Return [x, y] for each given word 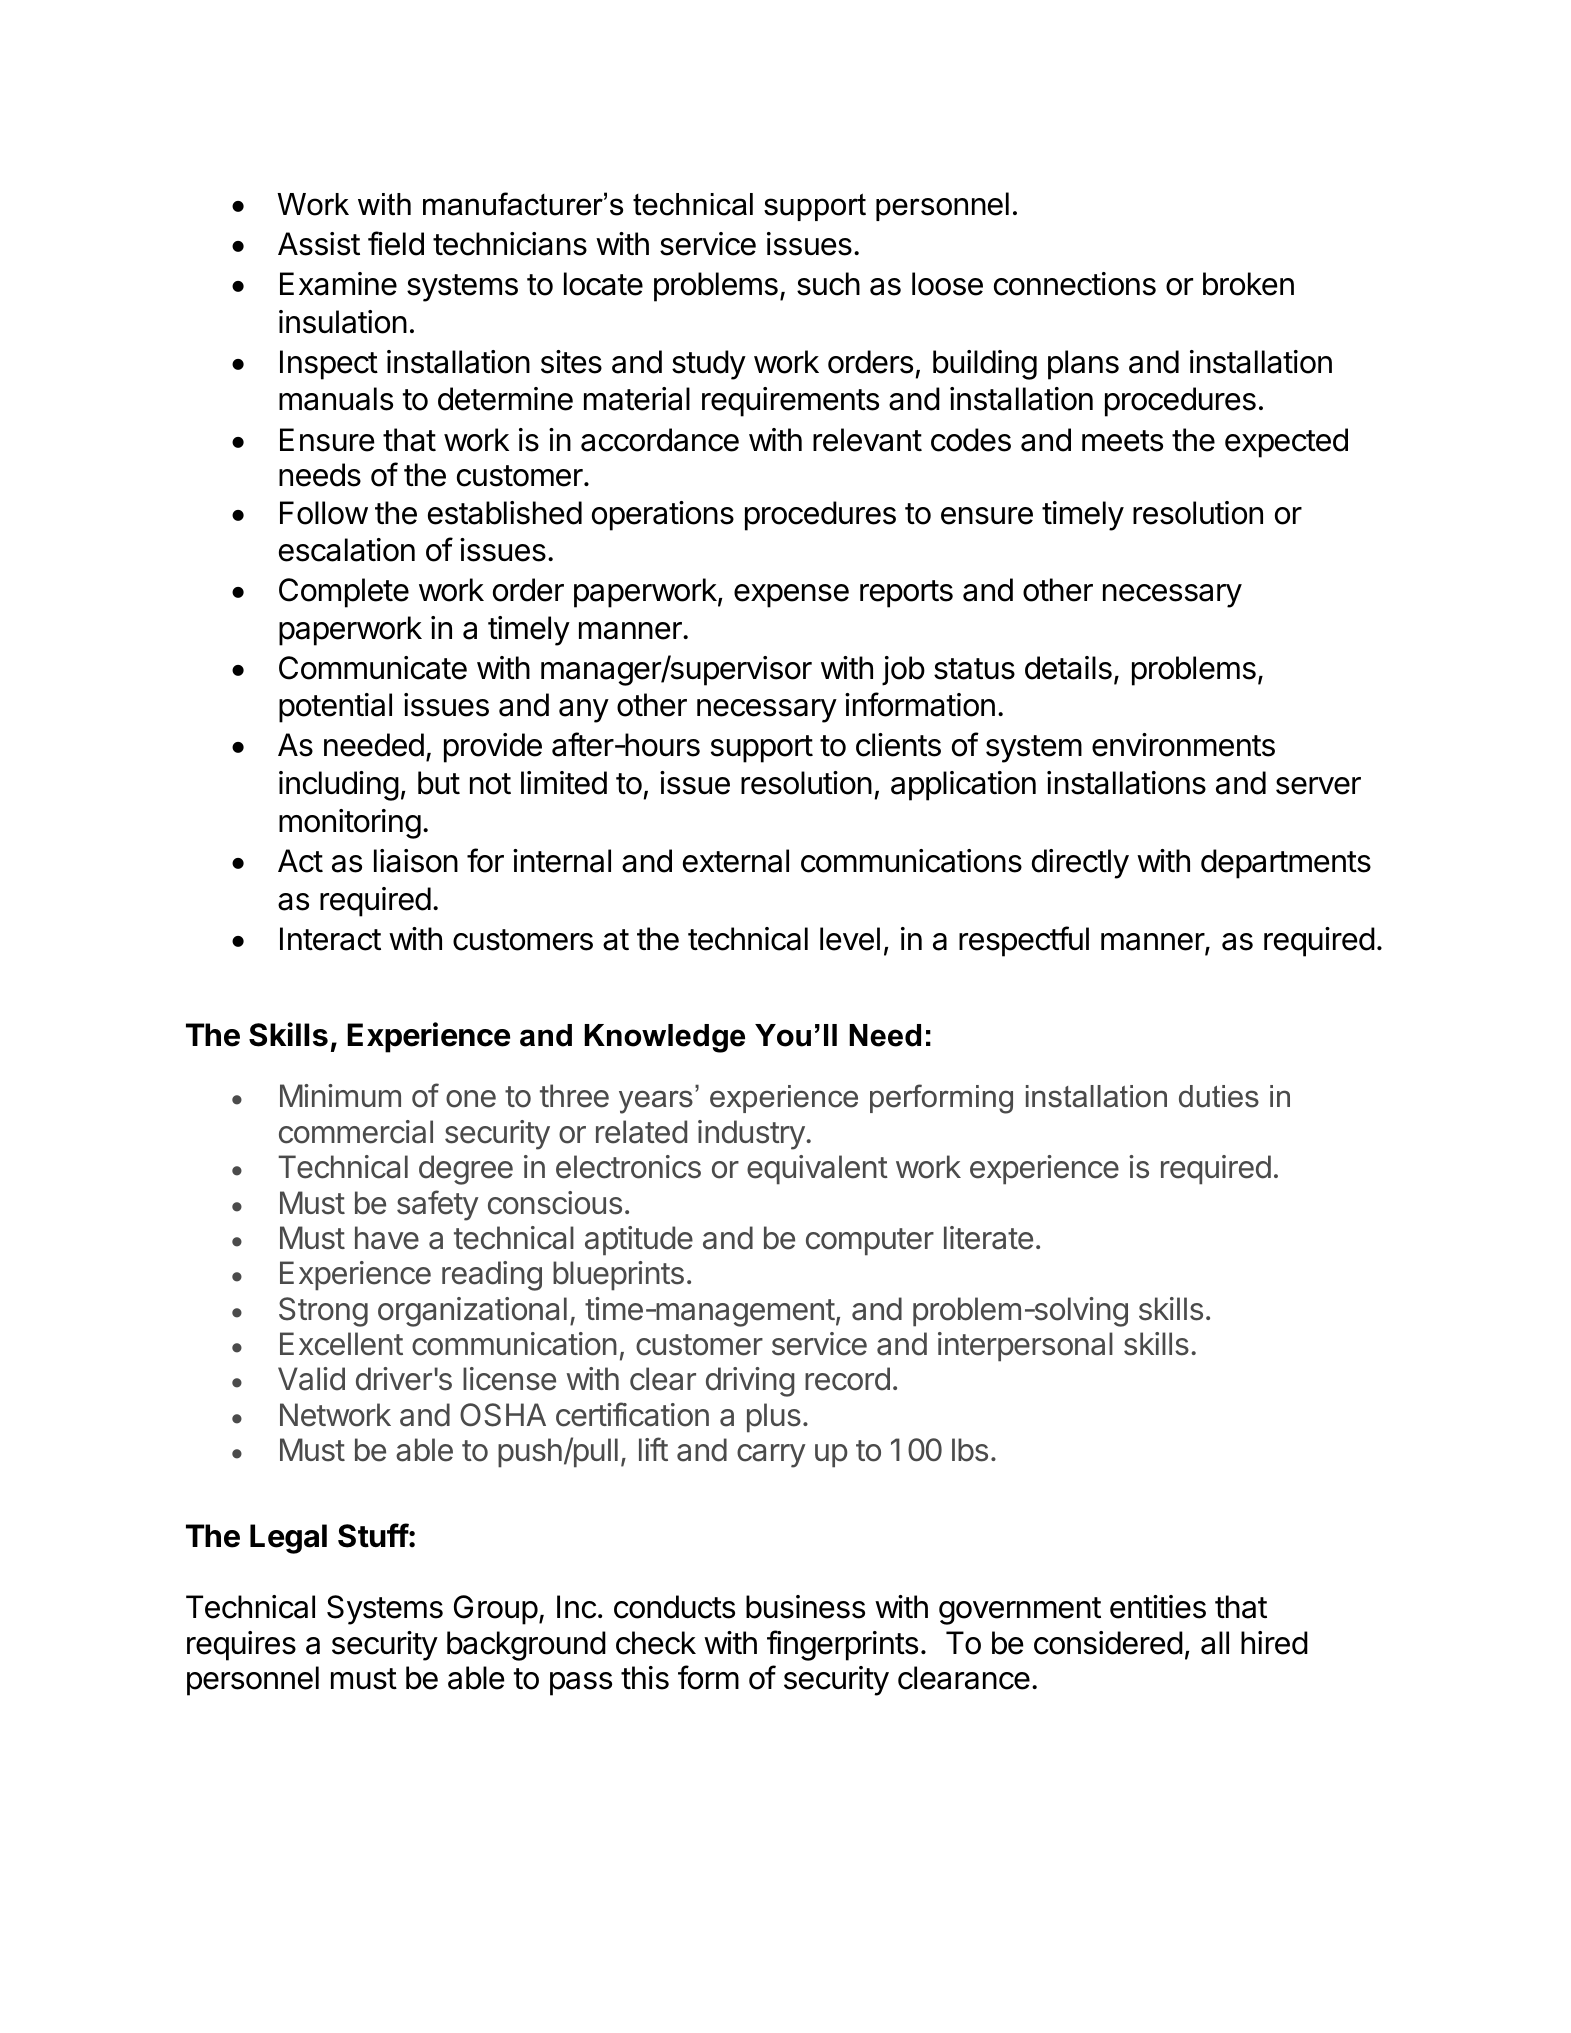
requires [241, 1646]
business [805, 1607]
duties [1219, 1096]
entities [1158, 1607]
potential [335, 708]
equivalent [817, 1170]
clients [898, 745]
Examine [338, 284]
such [828, 284]
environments [1183, 745]
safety [438, 1205]
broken [1248, 284]
